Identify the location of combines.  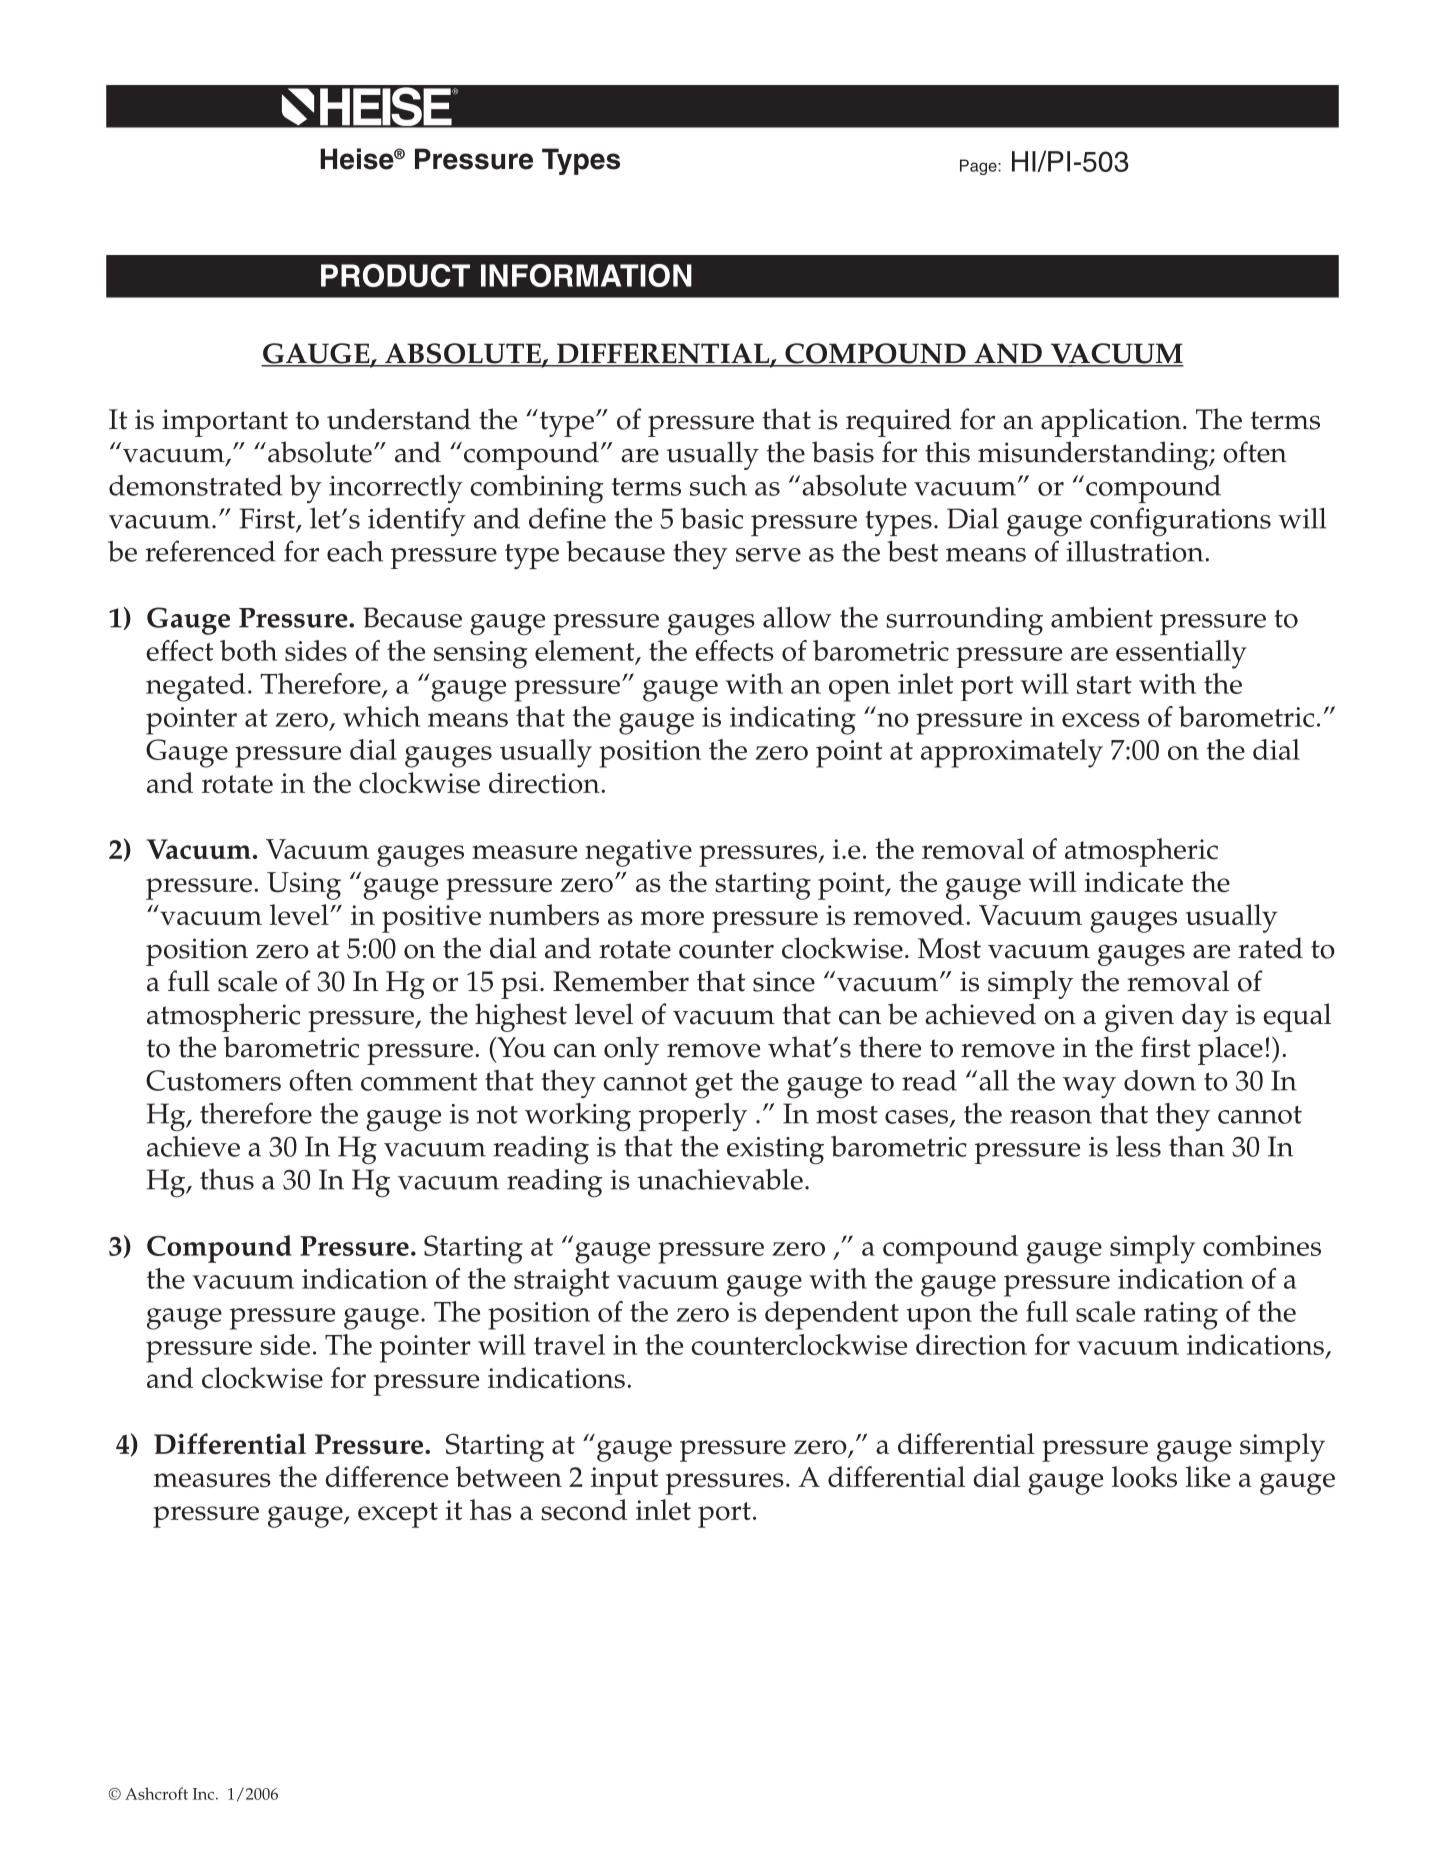
(1262, 1245).
